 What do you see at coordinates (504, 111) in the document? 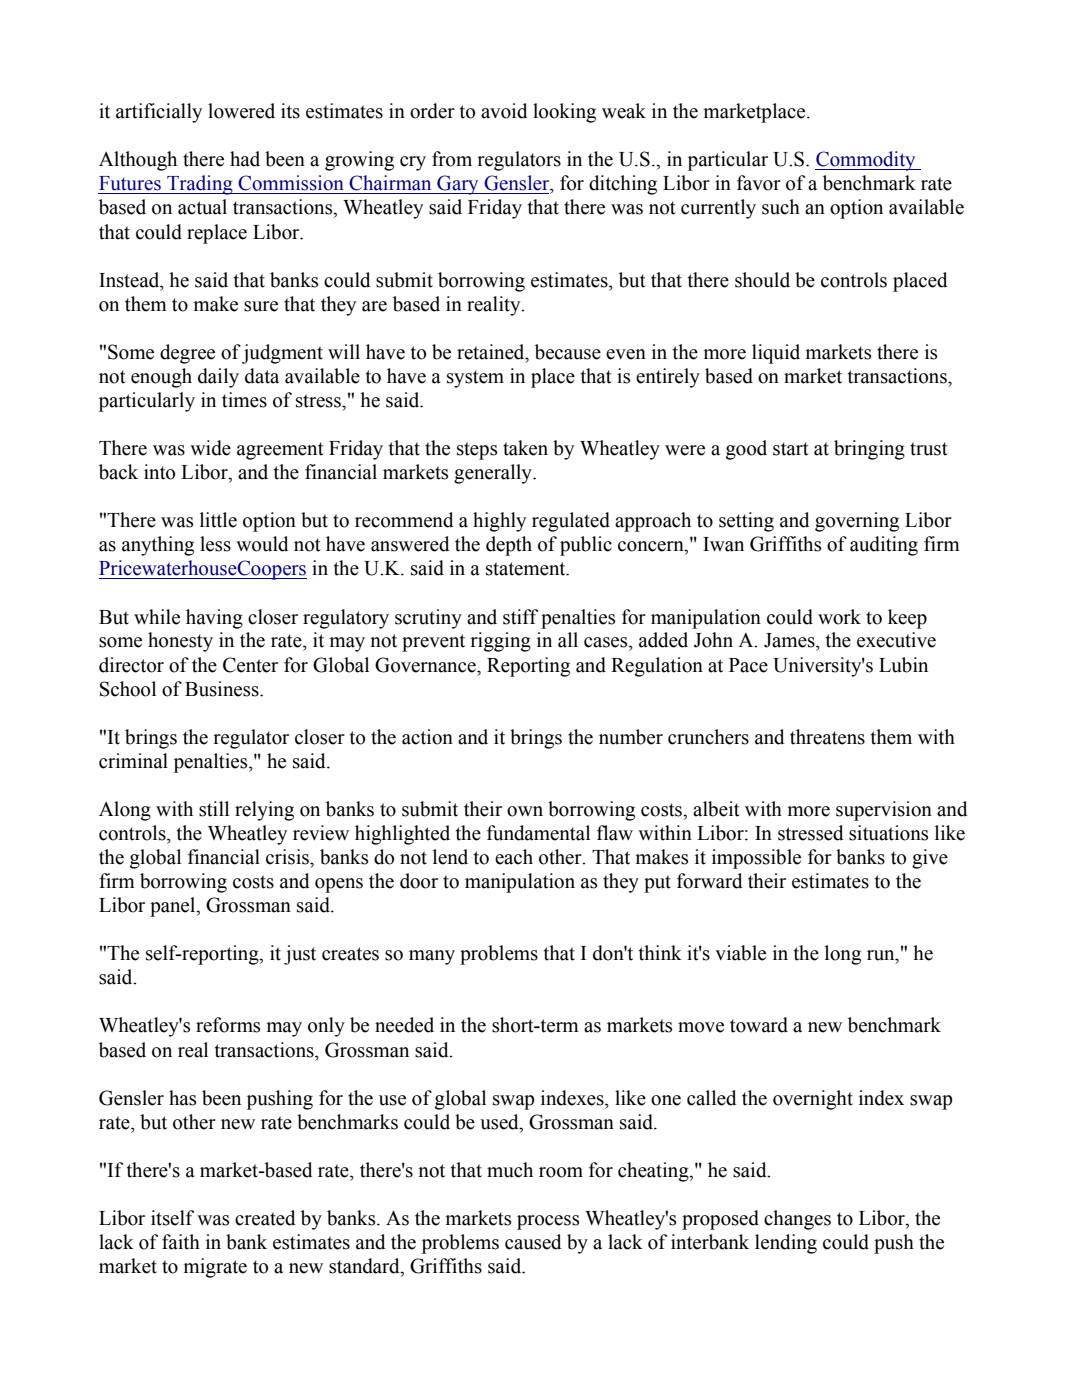
I see `avoid` at bounding box center [504, 111].
